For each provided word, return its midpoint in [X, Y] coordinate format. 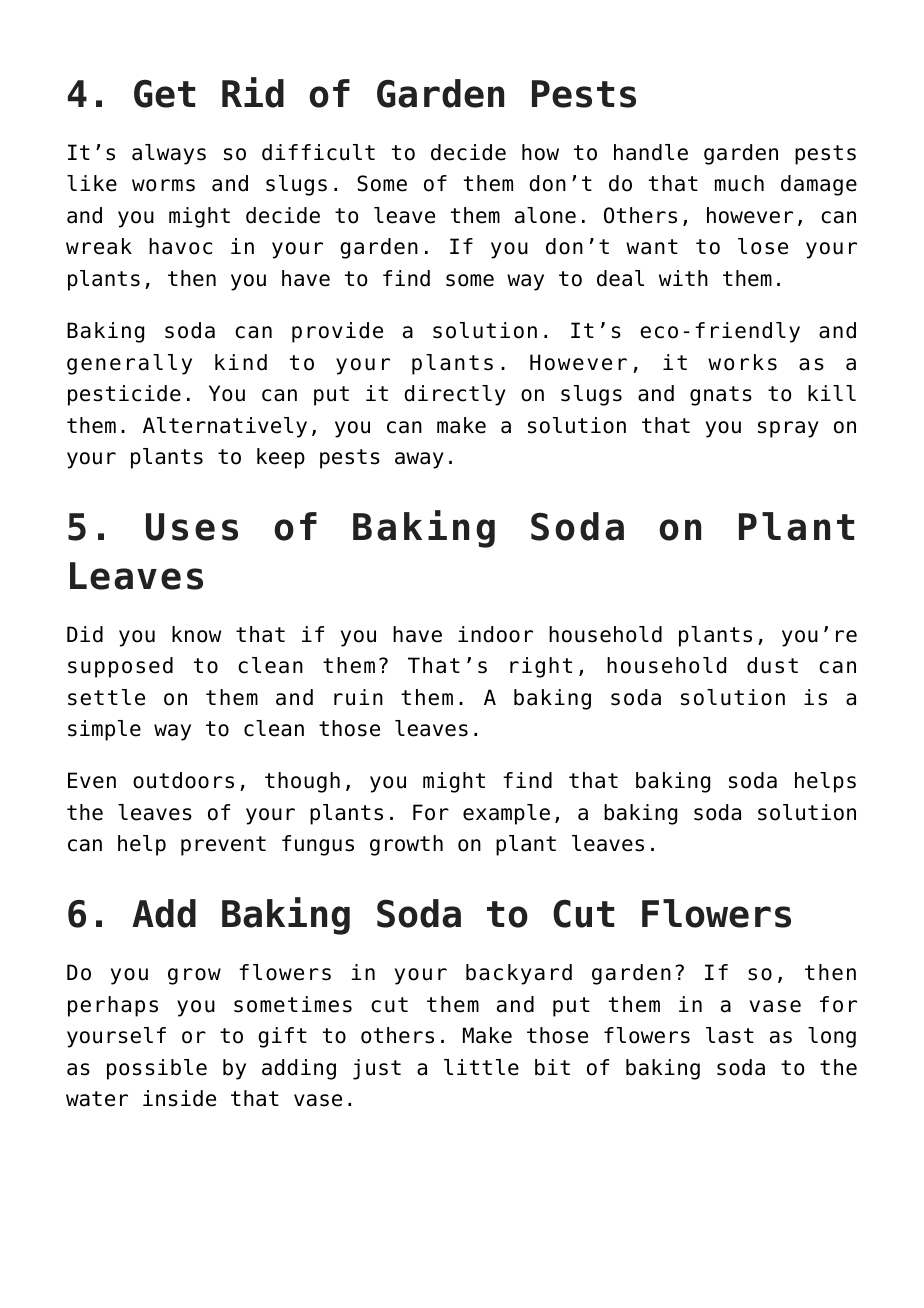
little [481, 1067]
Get [165, 93]
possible [157, 1069]
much [739, 183]
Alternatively [225, 427]
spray [788, 429]
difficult [318, 152]
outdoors [183, 780]
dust [772, 665]
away [419, 460]
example [506, 814]
